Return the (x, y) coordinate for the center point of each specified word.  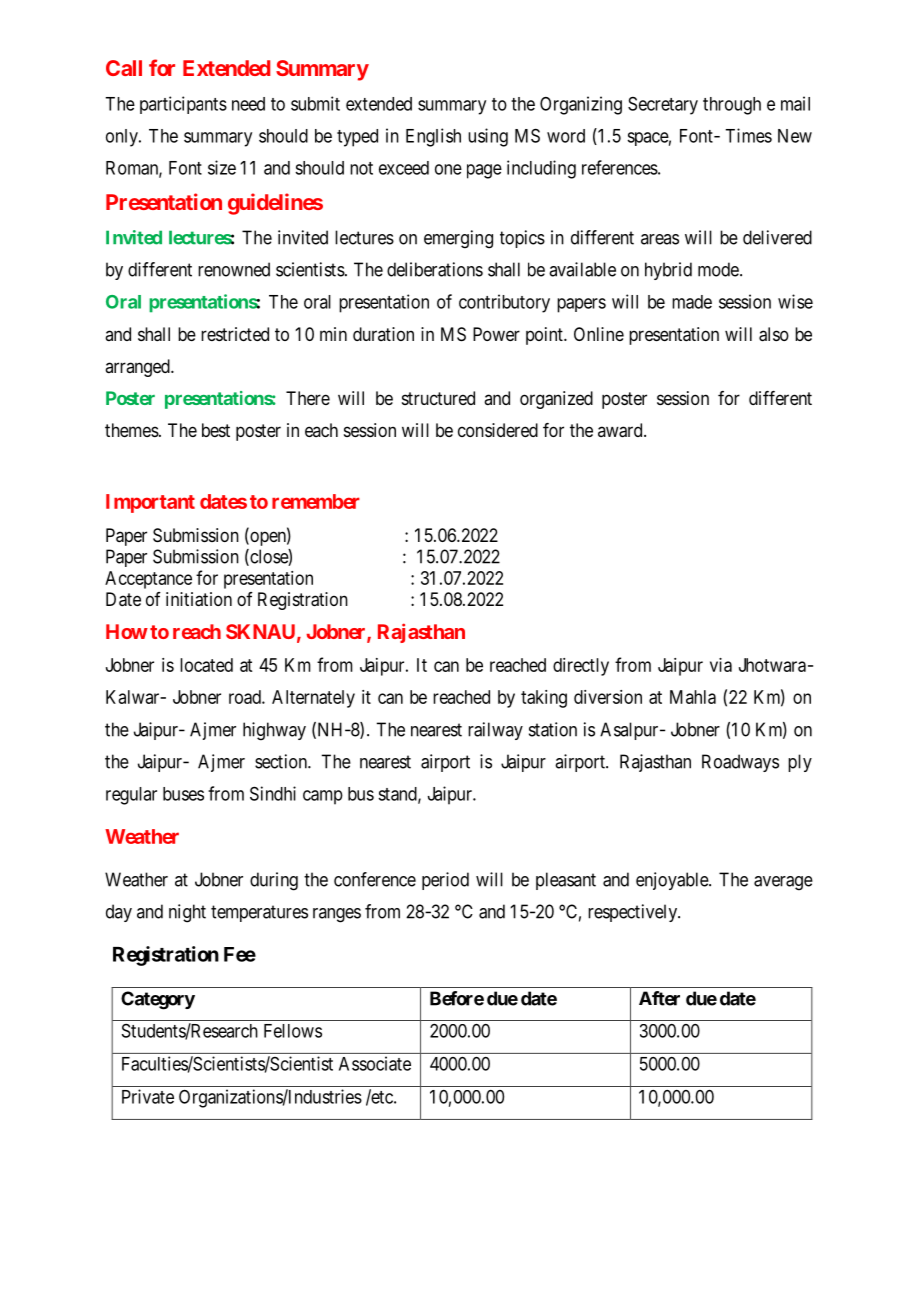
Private (148, 1096)
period (445, 881)
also (774, 334)
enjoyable (673, 881)
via (721, 665)
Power (496, 334)
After (659, 998)
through (732, 106)
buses (183, 794)
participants (183, 105)
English (433, 137)
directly (581, 667)
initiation (199, 599)
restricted (235, 334)
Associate (375, 1063)
